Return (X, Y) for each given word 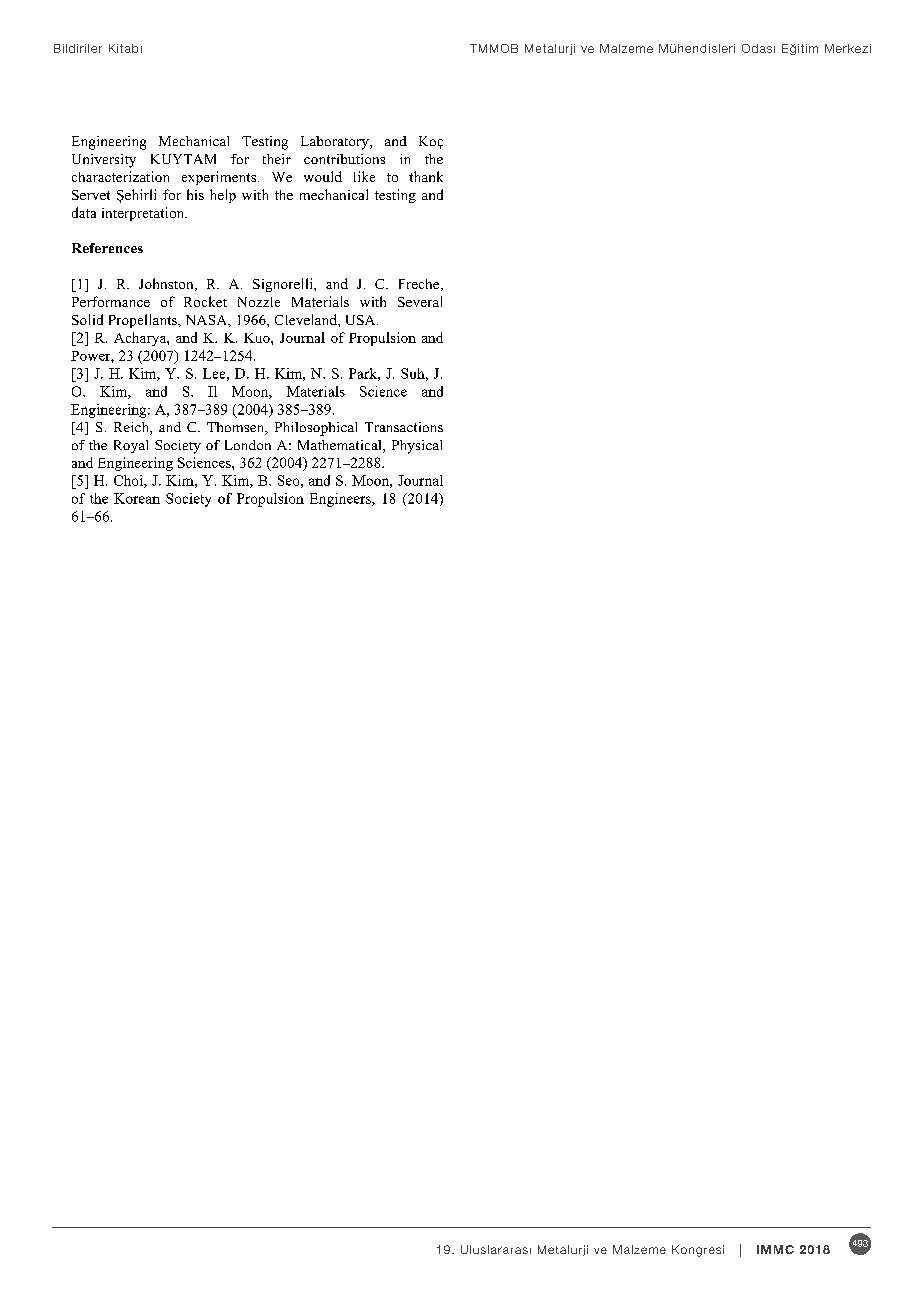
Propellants (144, 321)
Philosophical (316, 429)
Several (420, 301)
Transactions (404, 427)
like (364, 176)
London (248, 445)
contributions (344, 159)
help (223, 196)
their (277, 159)
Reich (132, 428)
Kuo (258, 338)
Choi (129, 481)
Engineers (341, 500)
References (107, 248)
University (104, 161)
